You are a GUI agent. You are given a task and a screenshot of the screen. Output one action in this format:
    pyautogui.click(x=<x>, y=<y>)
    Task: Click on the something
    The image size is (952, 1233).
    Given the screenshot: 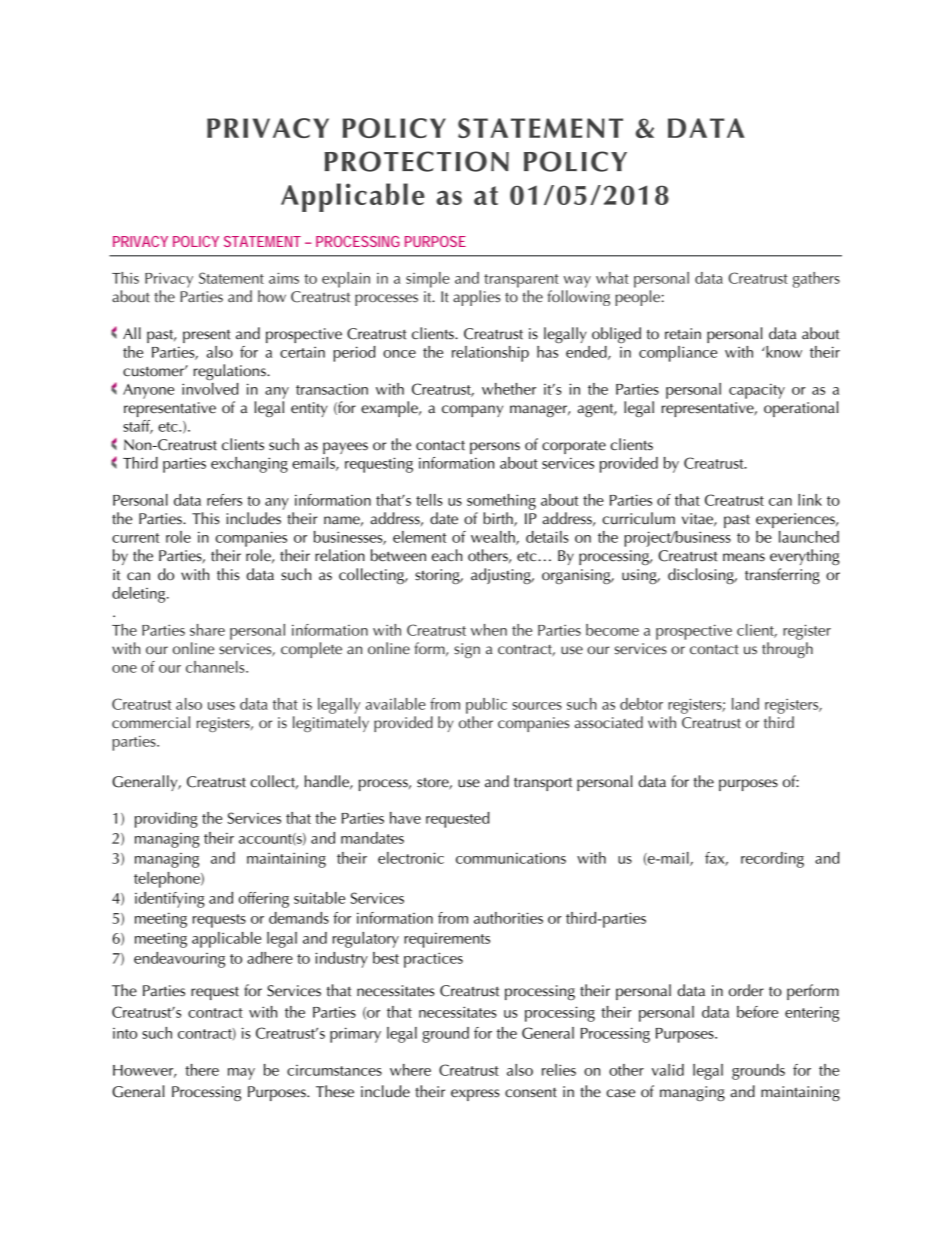 What is the action you would take?
    pyautogui.click(x=501, y=502)
